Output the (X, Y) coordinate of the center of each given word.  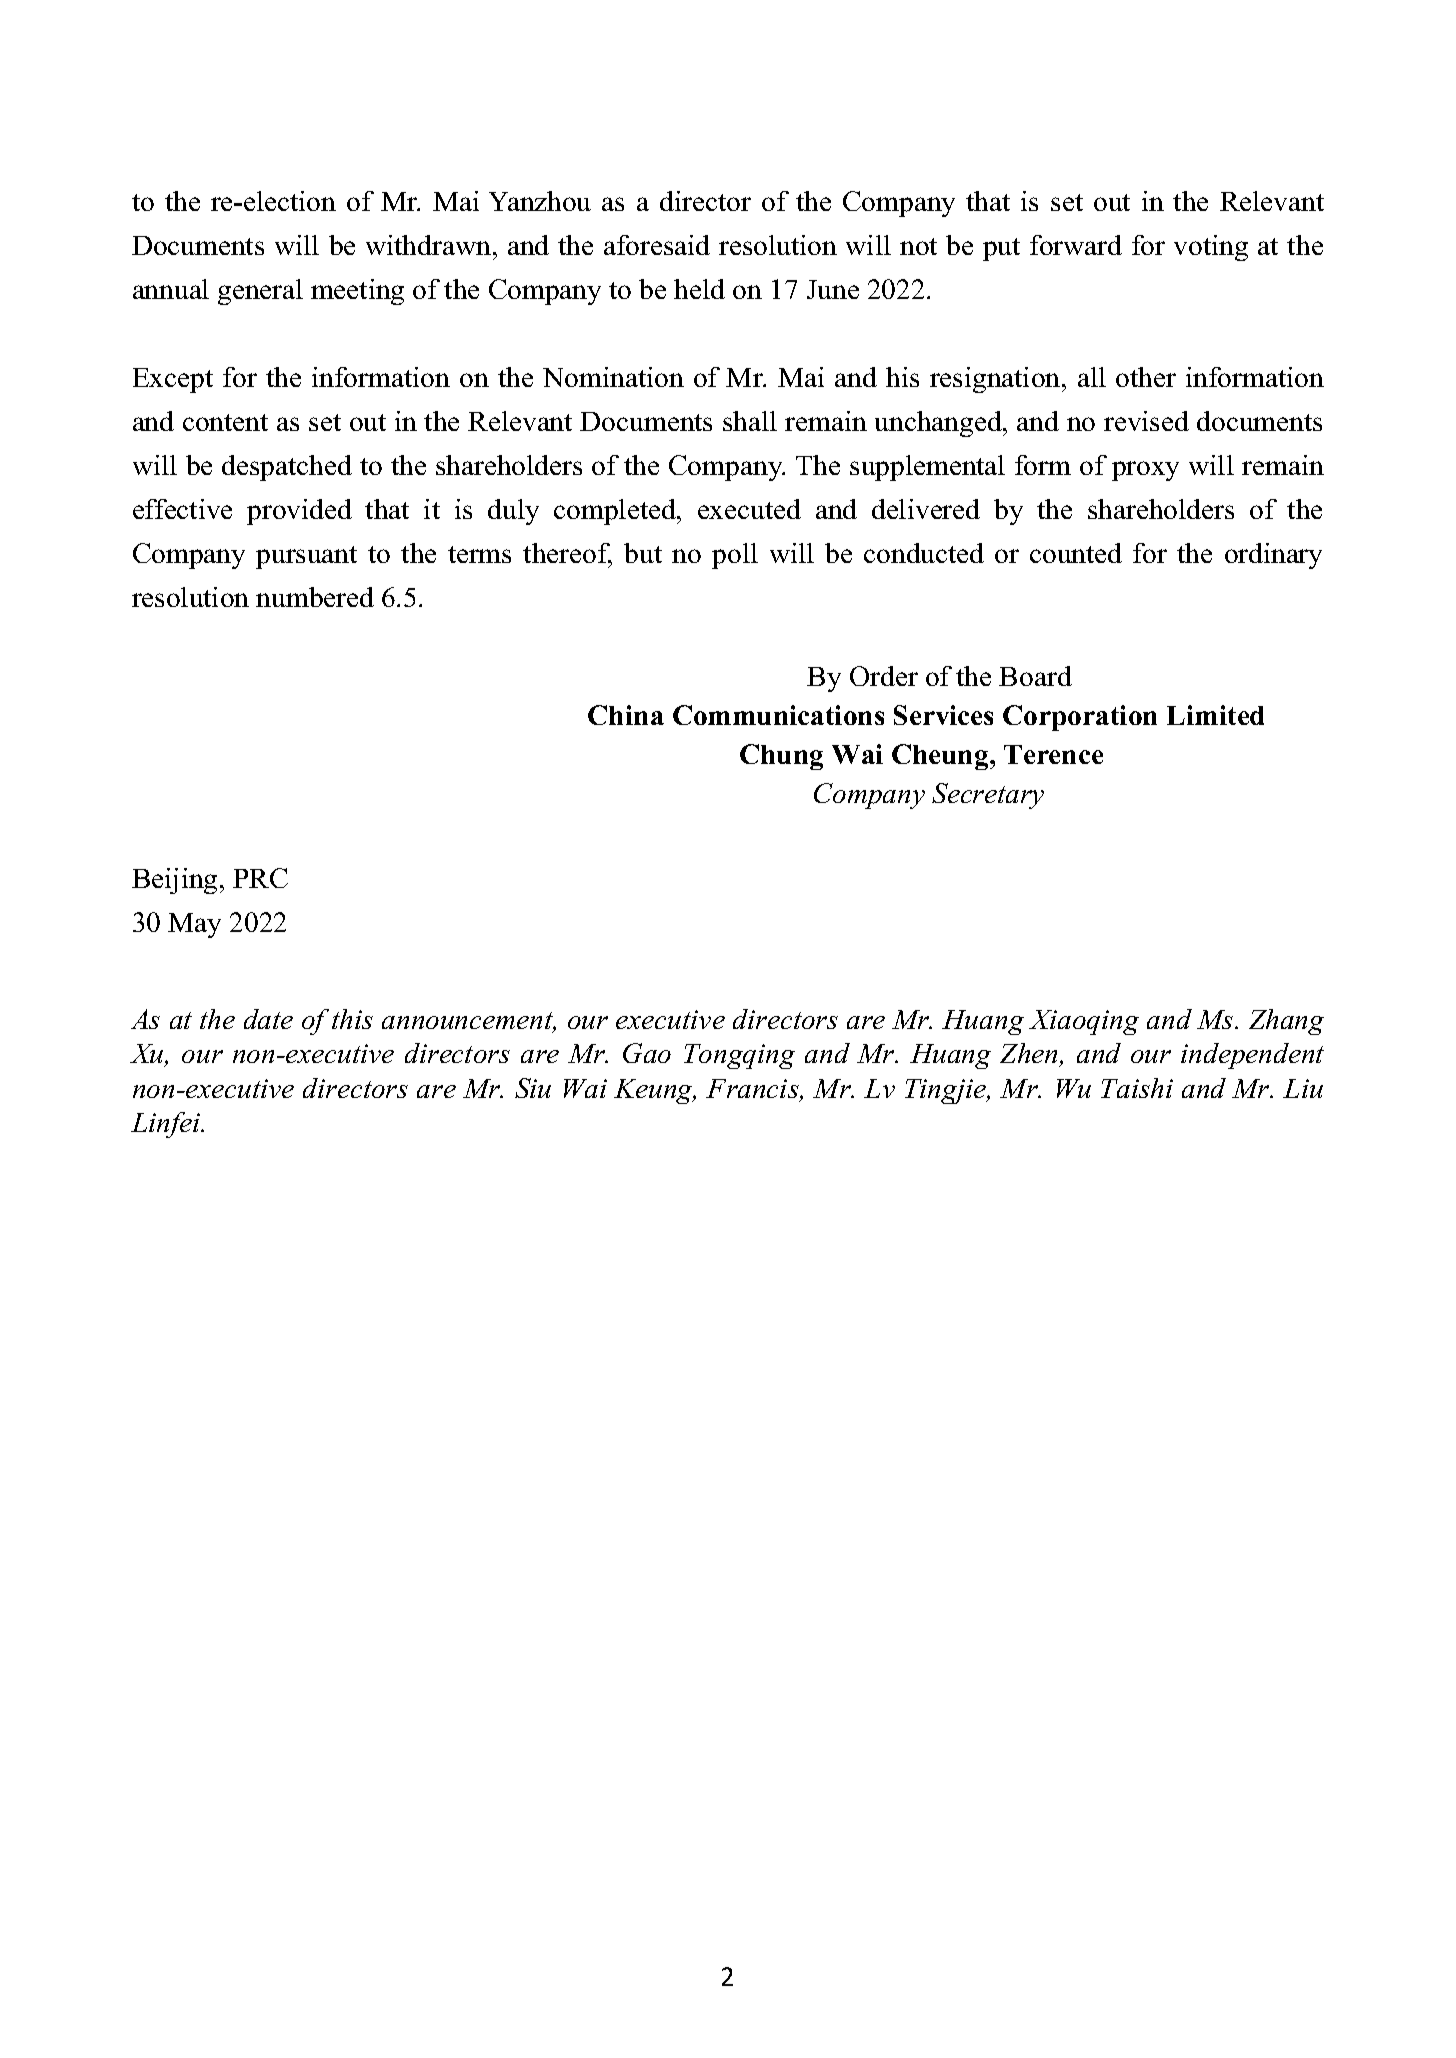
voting (1211, 248)
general (260, 292)
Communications (778, 715)
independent (1252, 1056)
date (268, 1019)
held (699, 289)
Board (1035, 676)
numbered (315, 597)
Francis (753, 1090)
